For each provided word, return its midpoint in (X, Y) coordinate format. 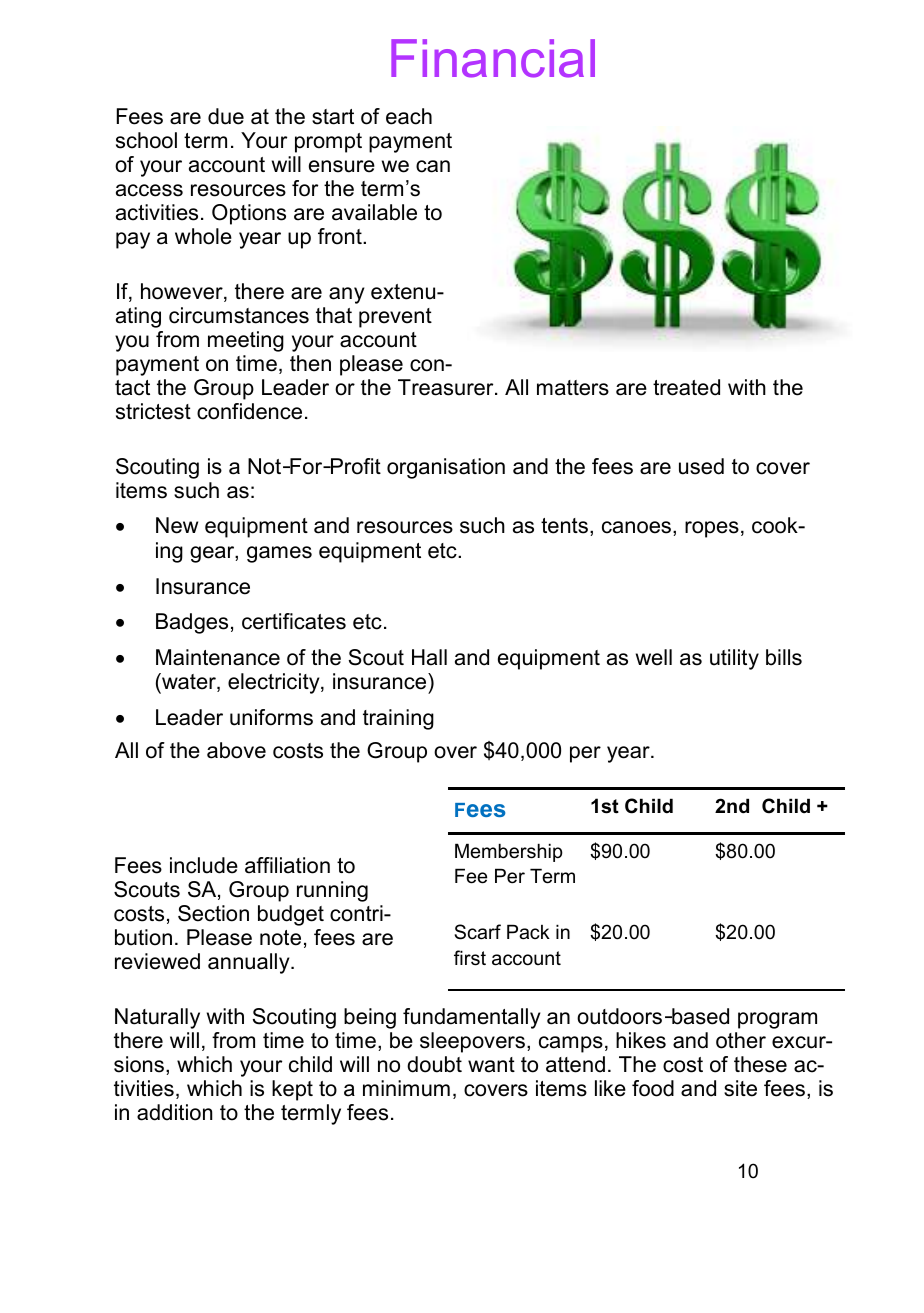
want (491, 1065)
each (409, 116)
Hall (429, 657)
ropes (712, 529)
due (226, 116)
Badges (192, 623)
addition (174, 1112)
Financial (493, 58)
